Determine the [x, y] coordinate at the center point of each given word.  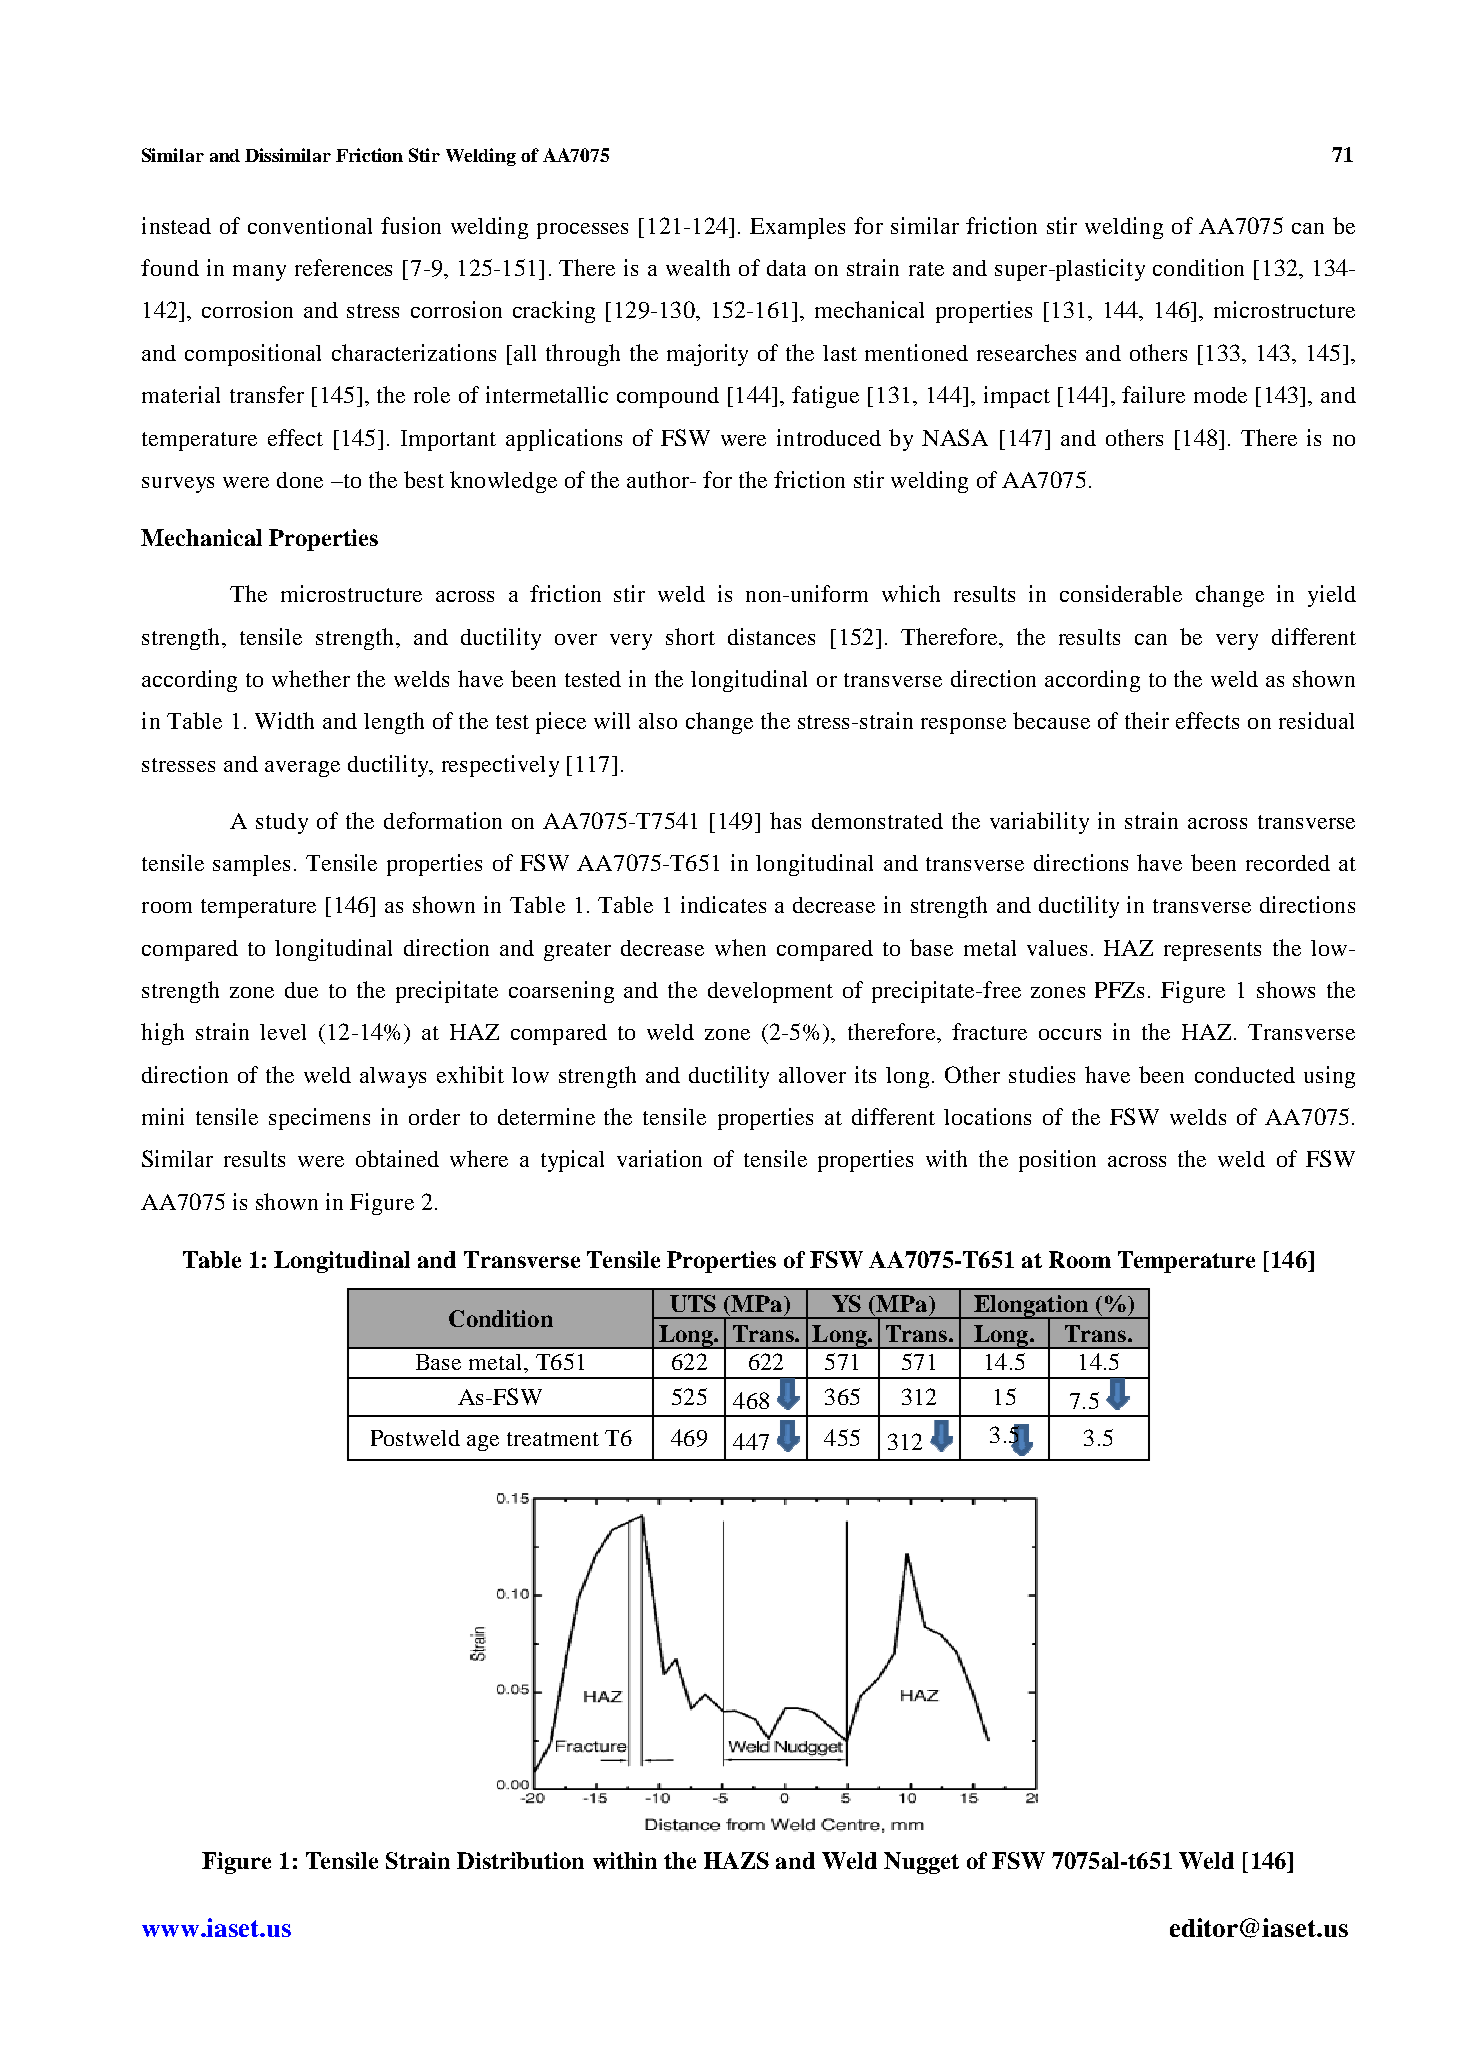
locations [987, 1116]
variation [659, 1158]
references [343, 267]
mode [1220, 395]
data [786, 268]
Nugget [921, 1863]
